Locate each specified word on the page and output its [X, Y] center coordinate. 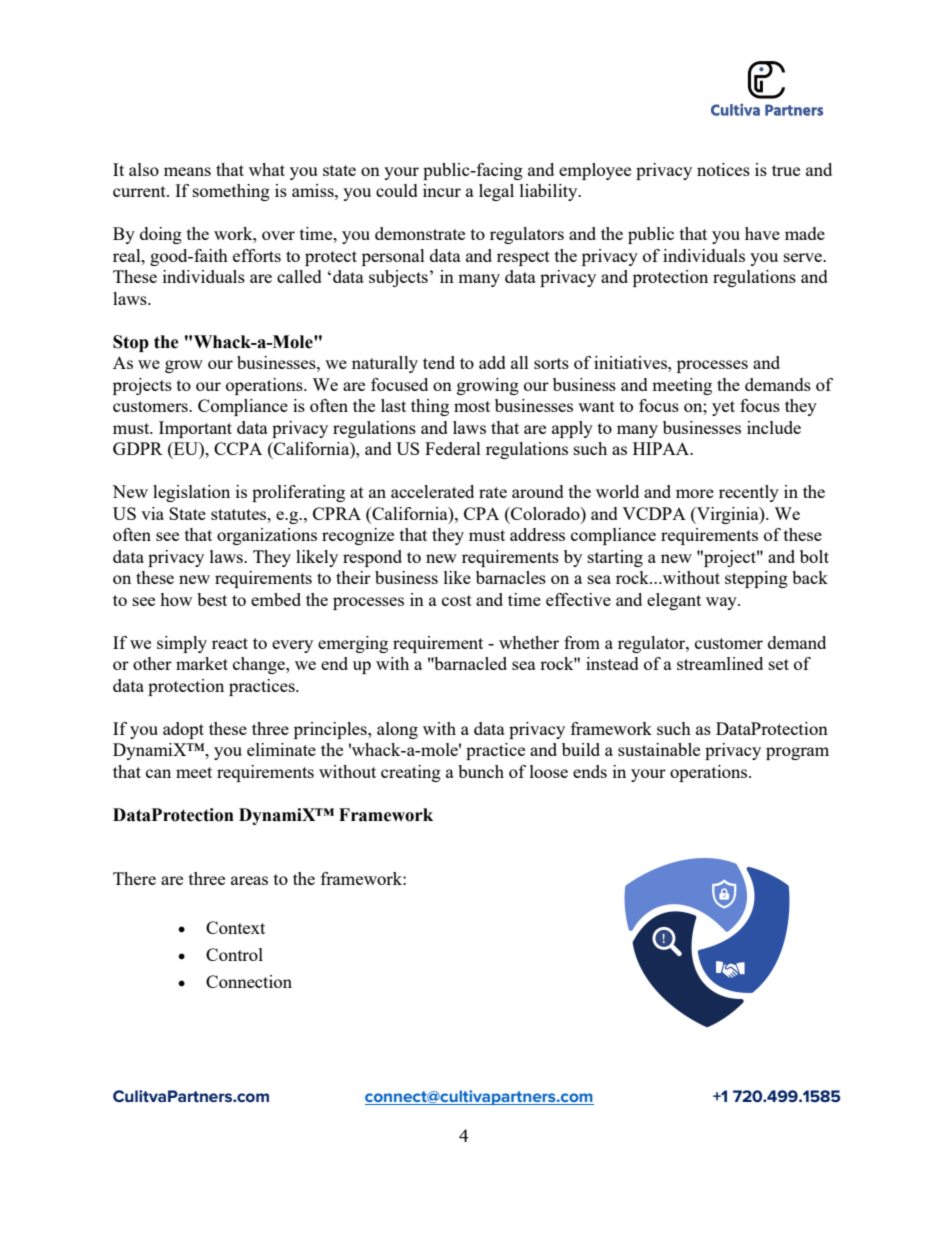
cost [457, 600]
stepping [756, 579]
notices [723, 169]
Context [235, 927]
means [187, 171]
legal [496, 192]
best [212, 599]
